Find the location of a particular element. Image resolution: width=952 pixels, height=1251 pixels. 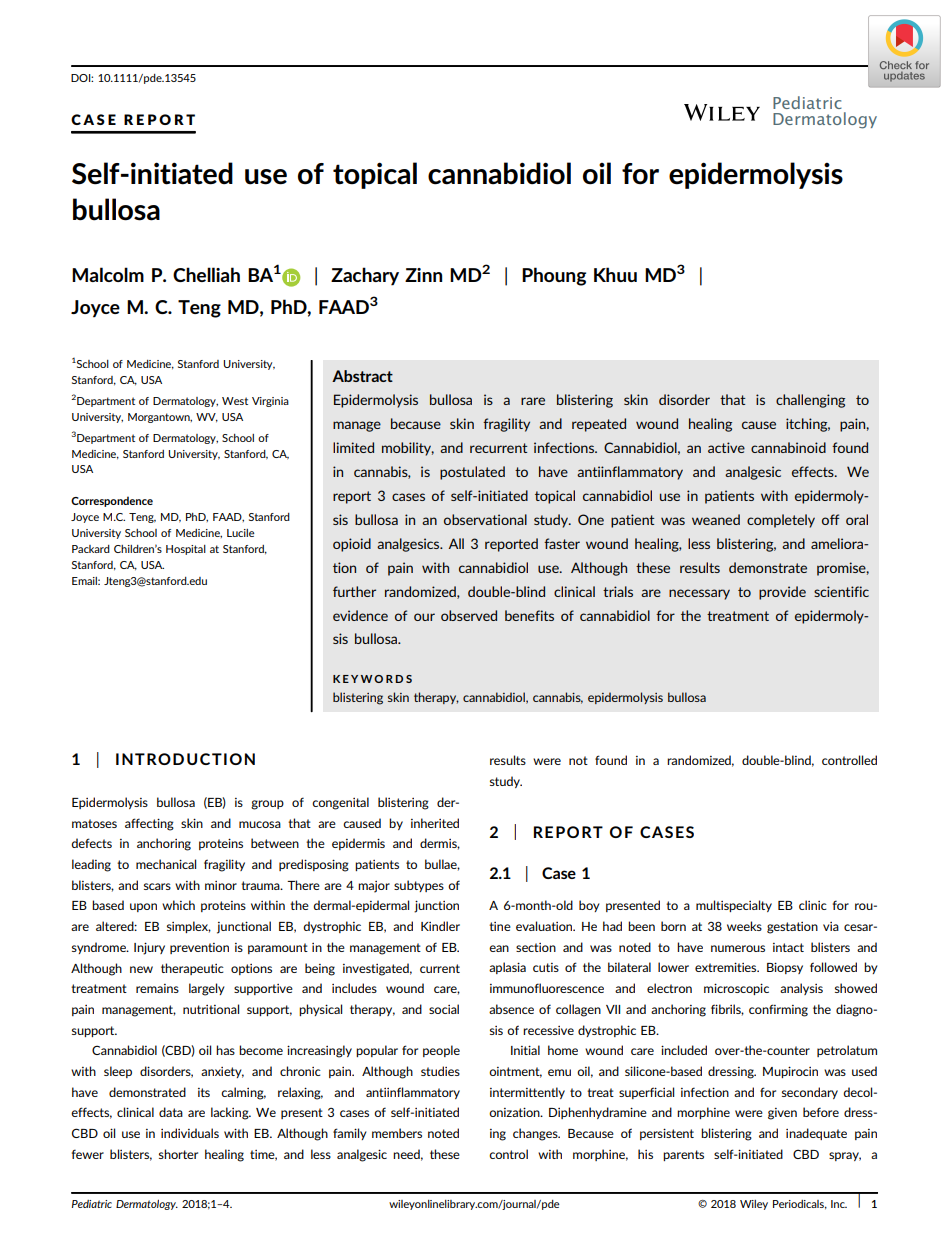

Zinn is located at coordinates (423, 275).
